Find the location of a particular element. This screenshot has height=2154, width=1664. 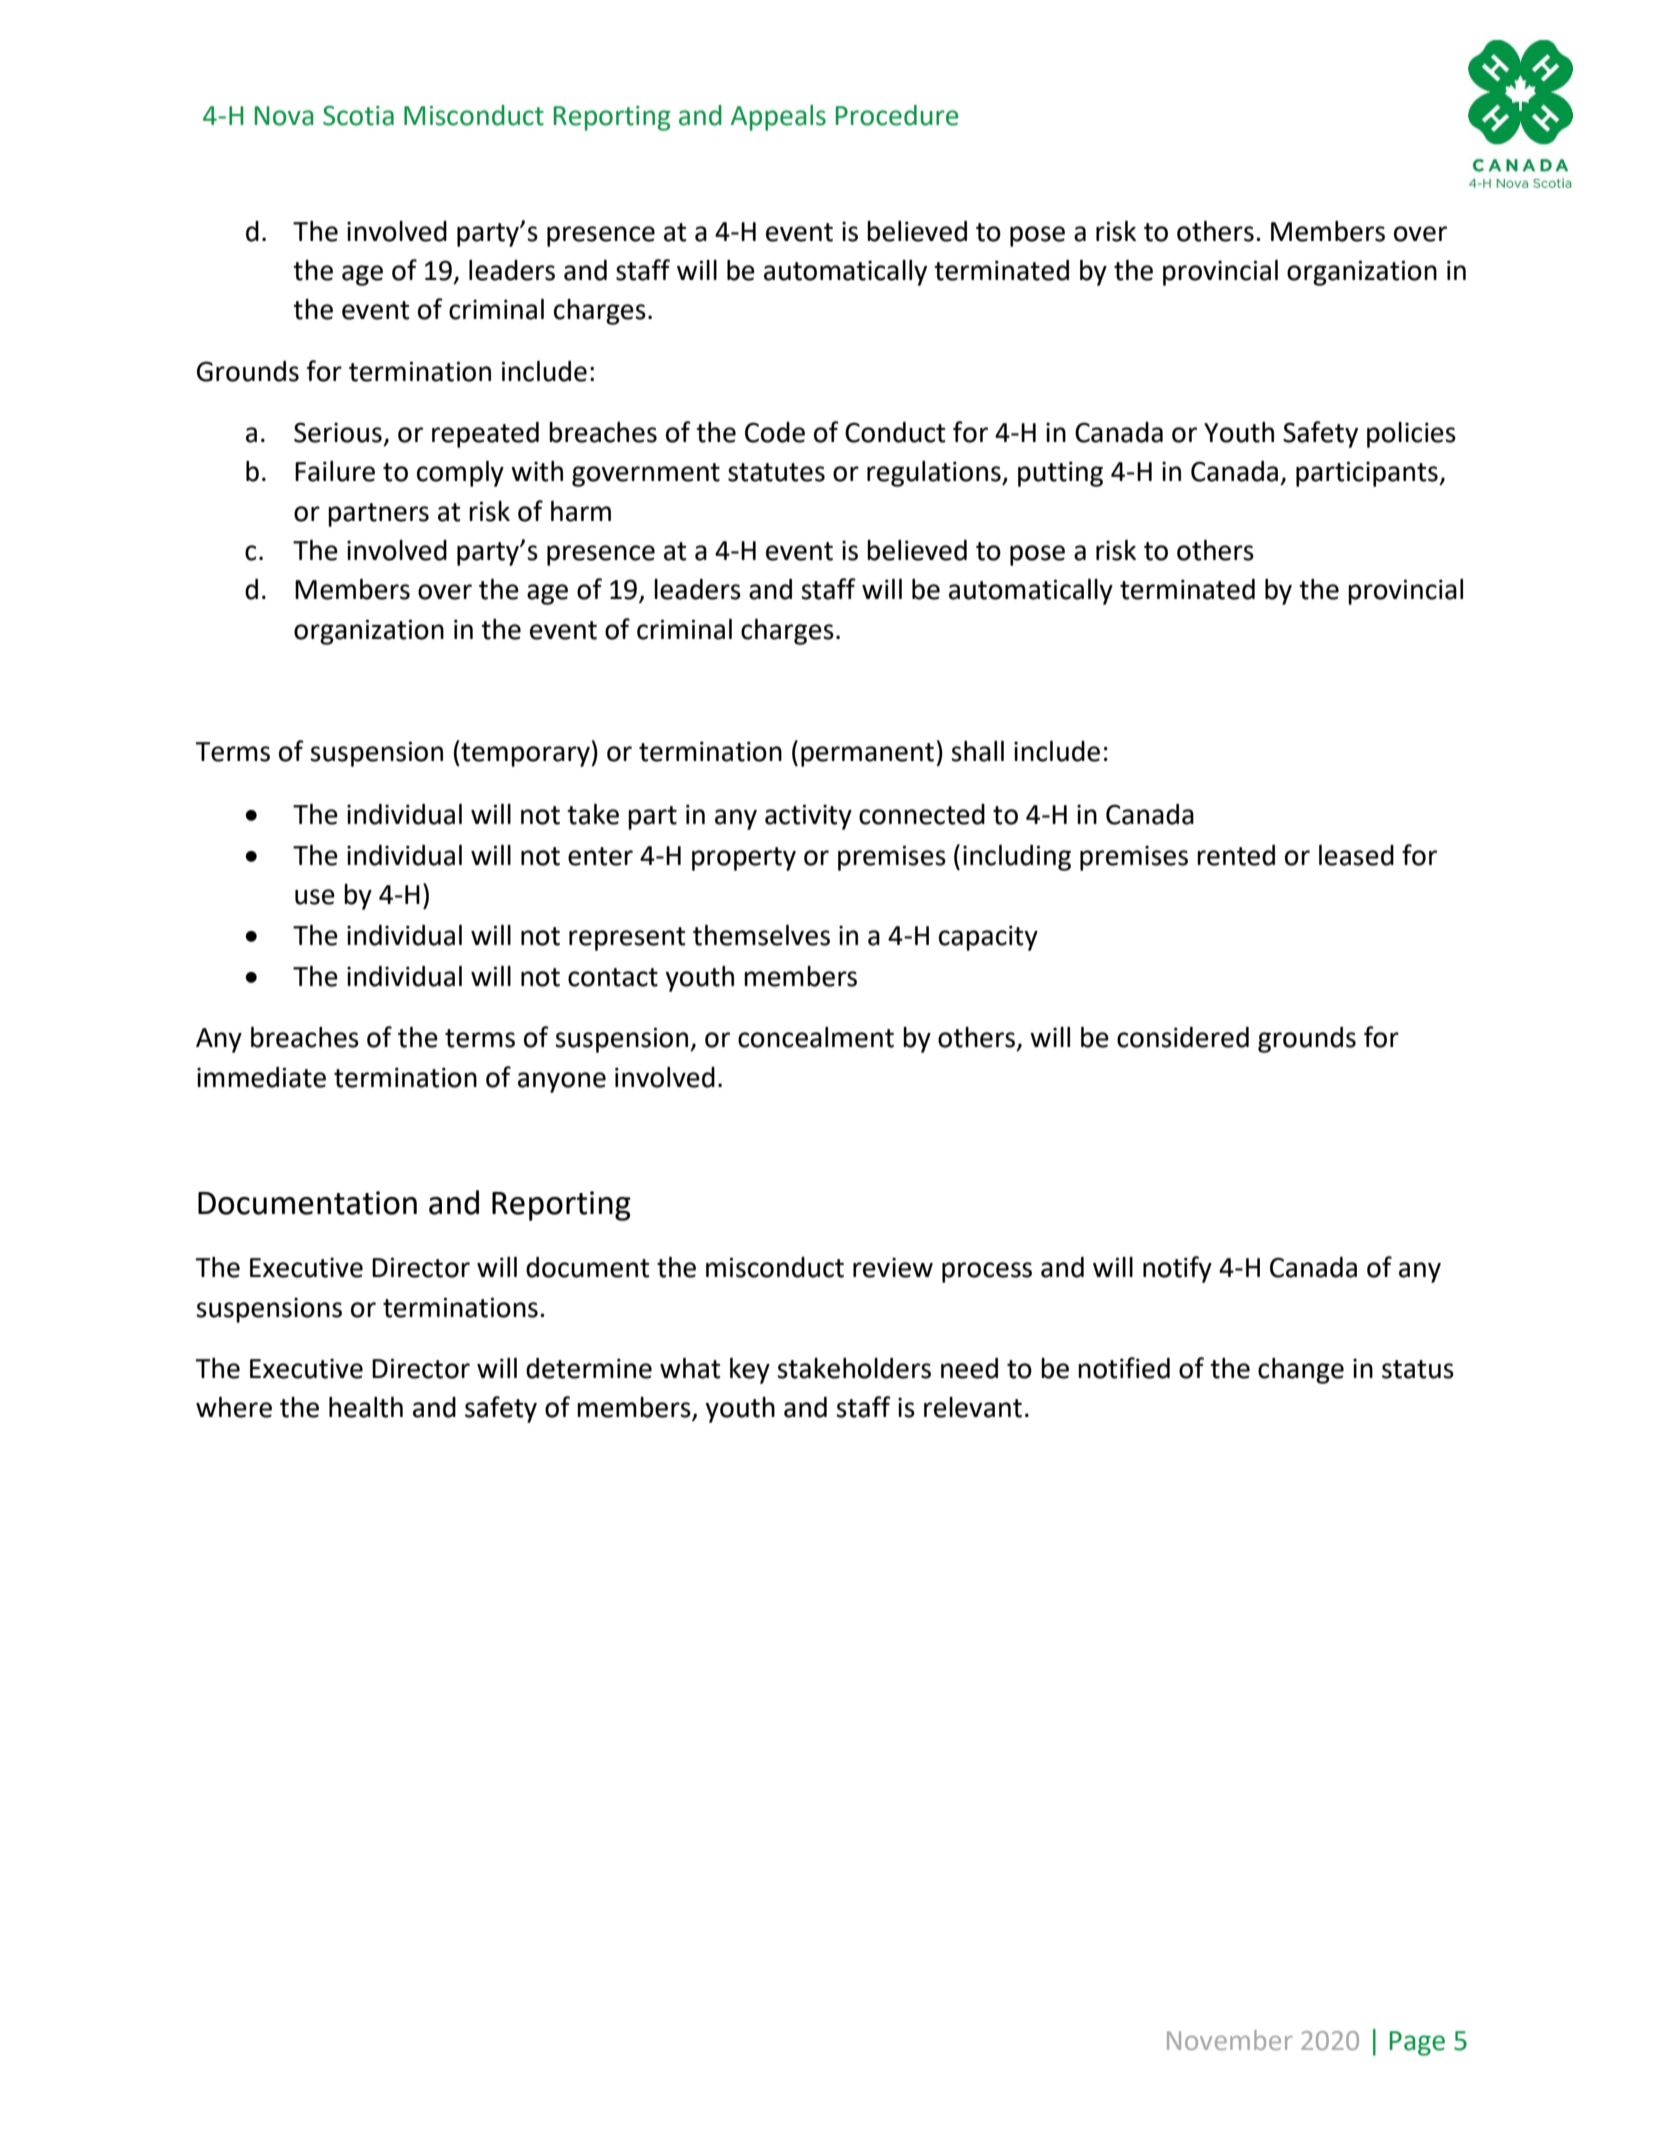

considered is located at coordinates (1183, 1037).
